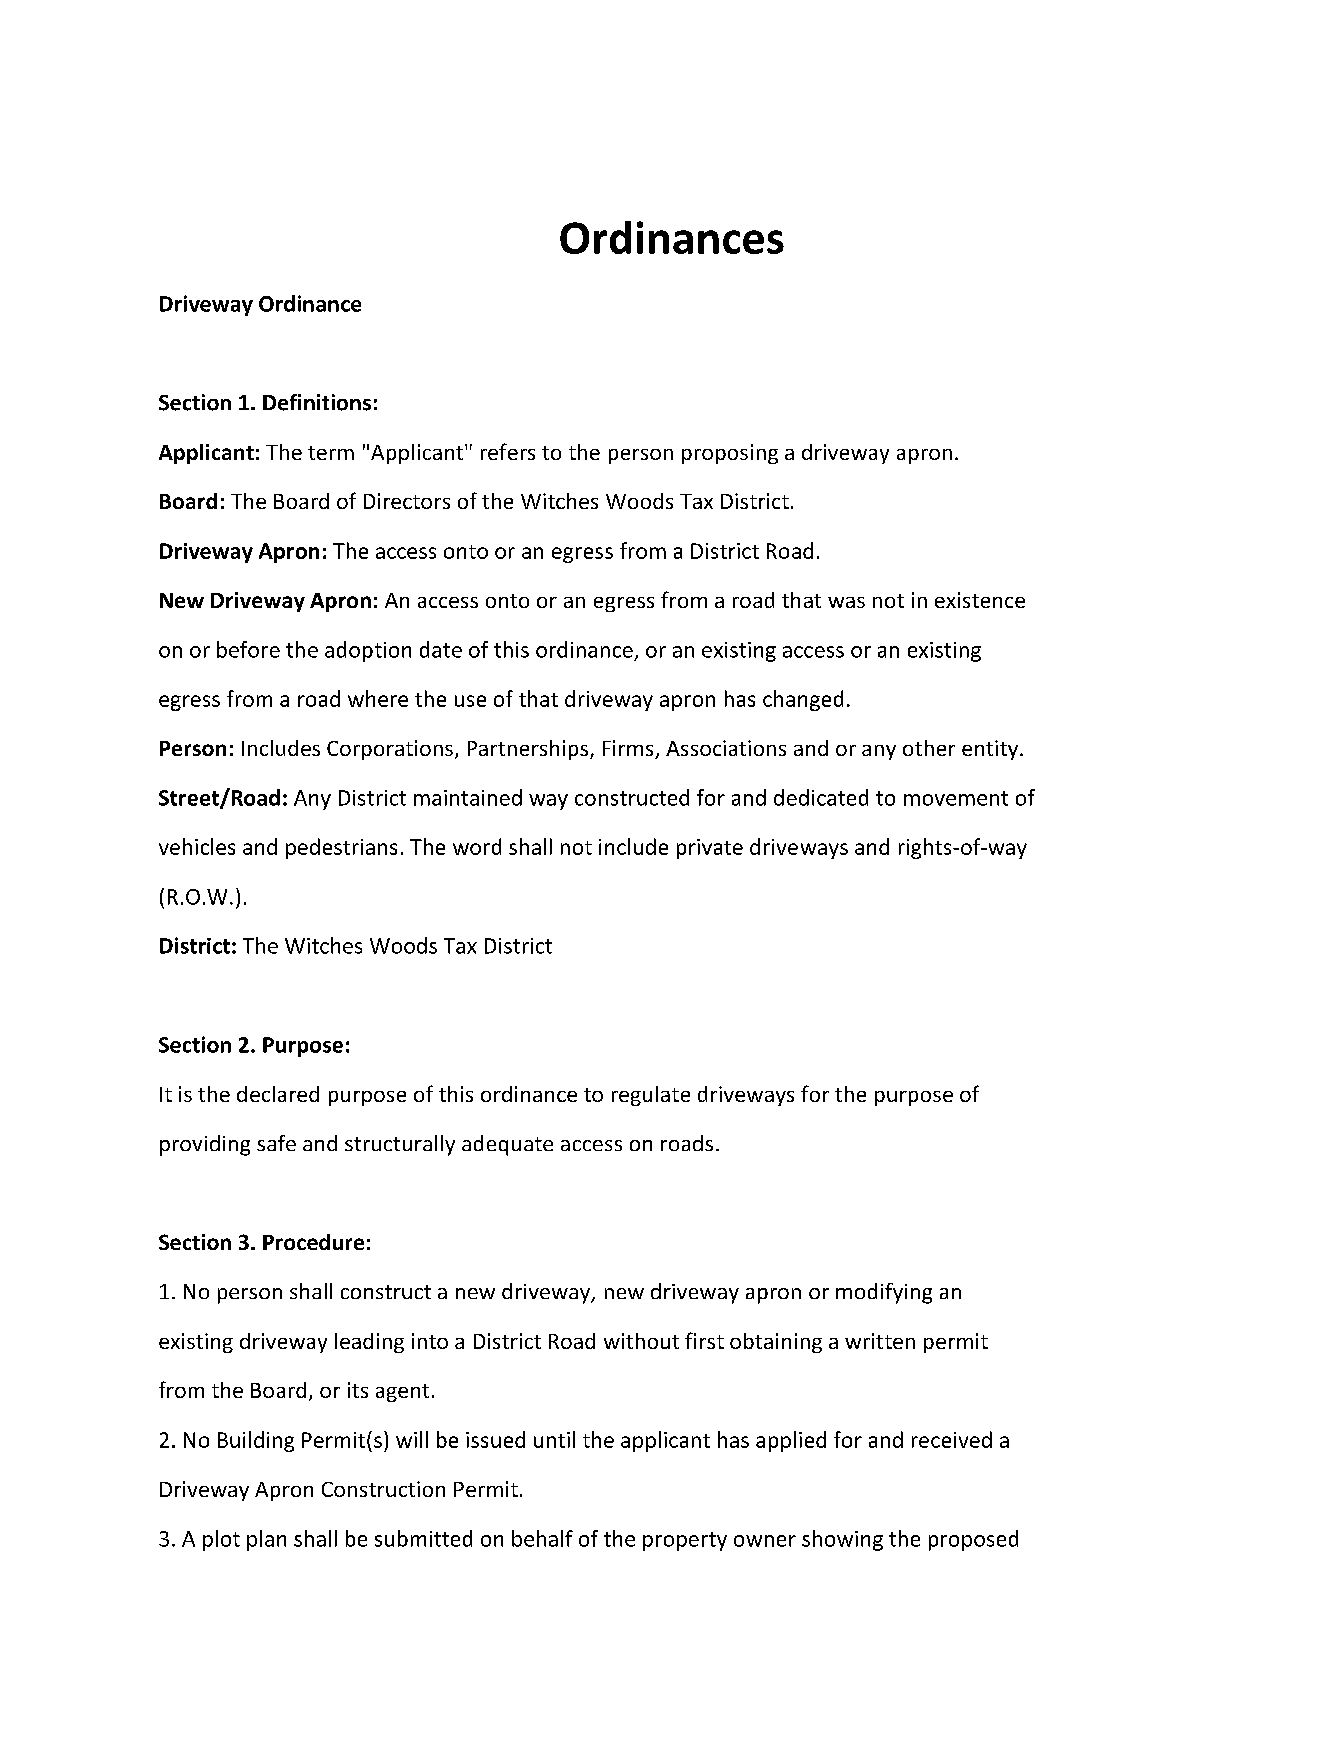 Image resolution: width=1344 pixels, height=1739 pixels. Describe the element at coordinates (629, 749) in the screenshot. I see `Firms` at that location.
